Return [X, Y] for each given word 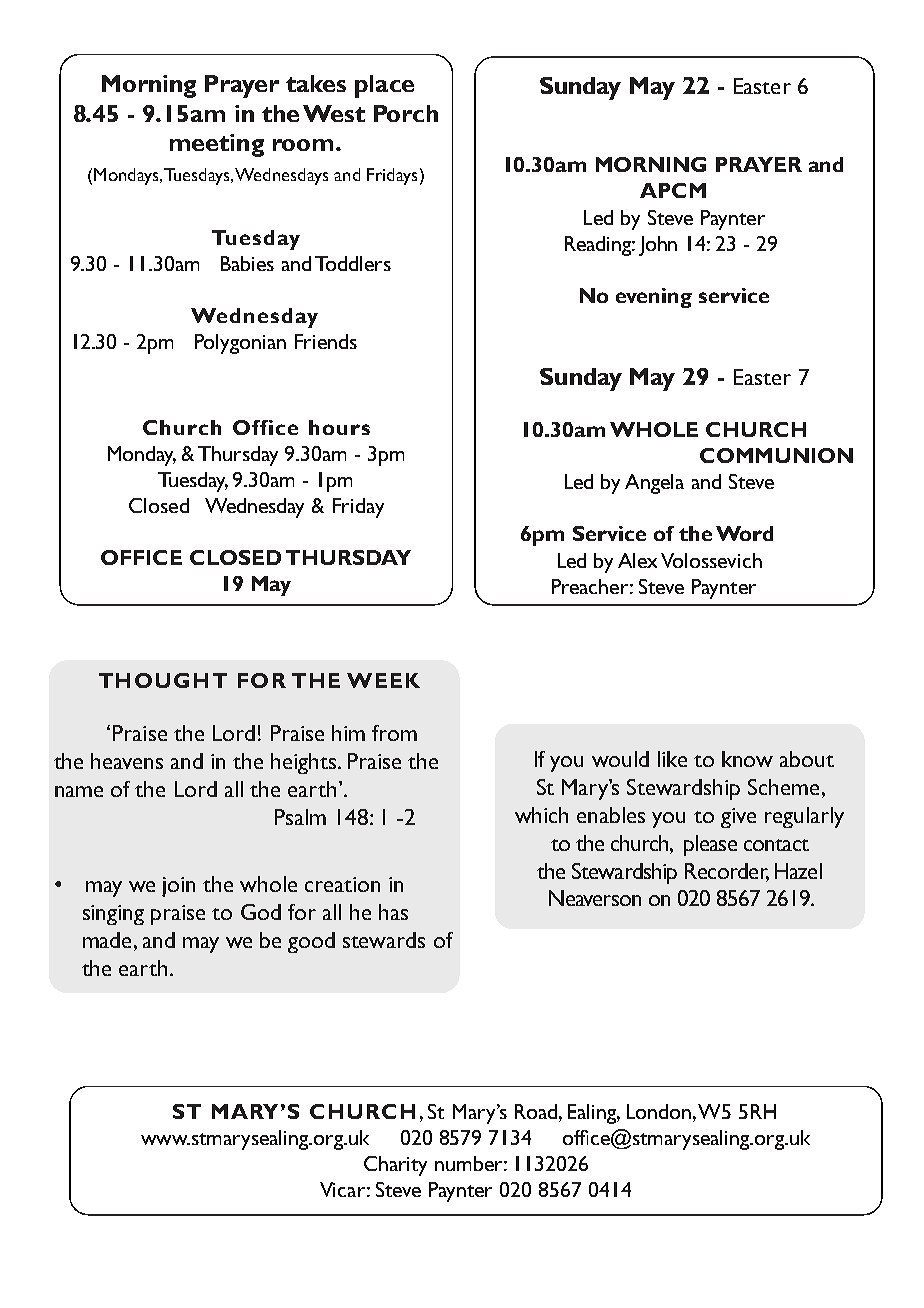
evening [654, 298]
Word [744, 533]
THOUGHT [163, 680]
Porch [406, 113]
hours [339, 427]
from [394, 733]
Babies [247, 263]
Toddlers [353, 263]
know [747, 759]
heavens [127, 761]
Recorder [727, 872]
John [658, 246]
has [393, 912]
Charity [395, 1166]
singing [113, 915]
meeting [217, 145]
